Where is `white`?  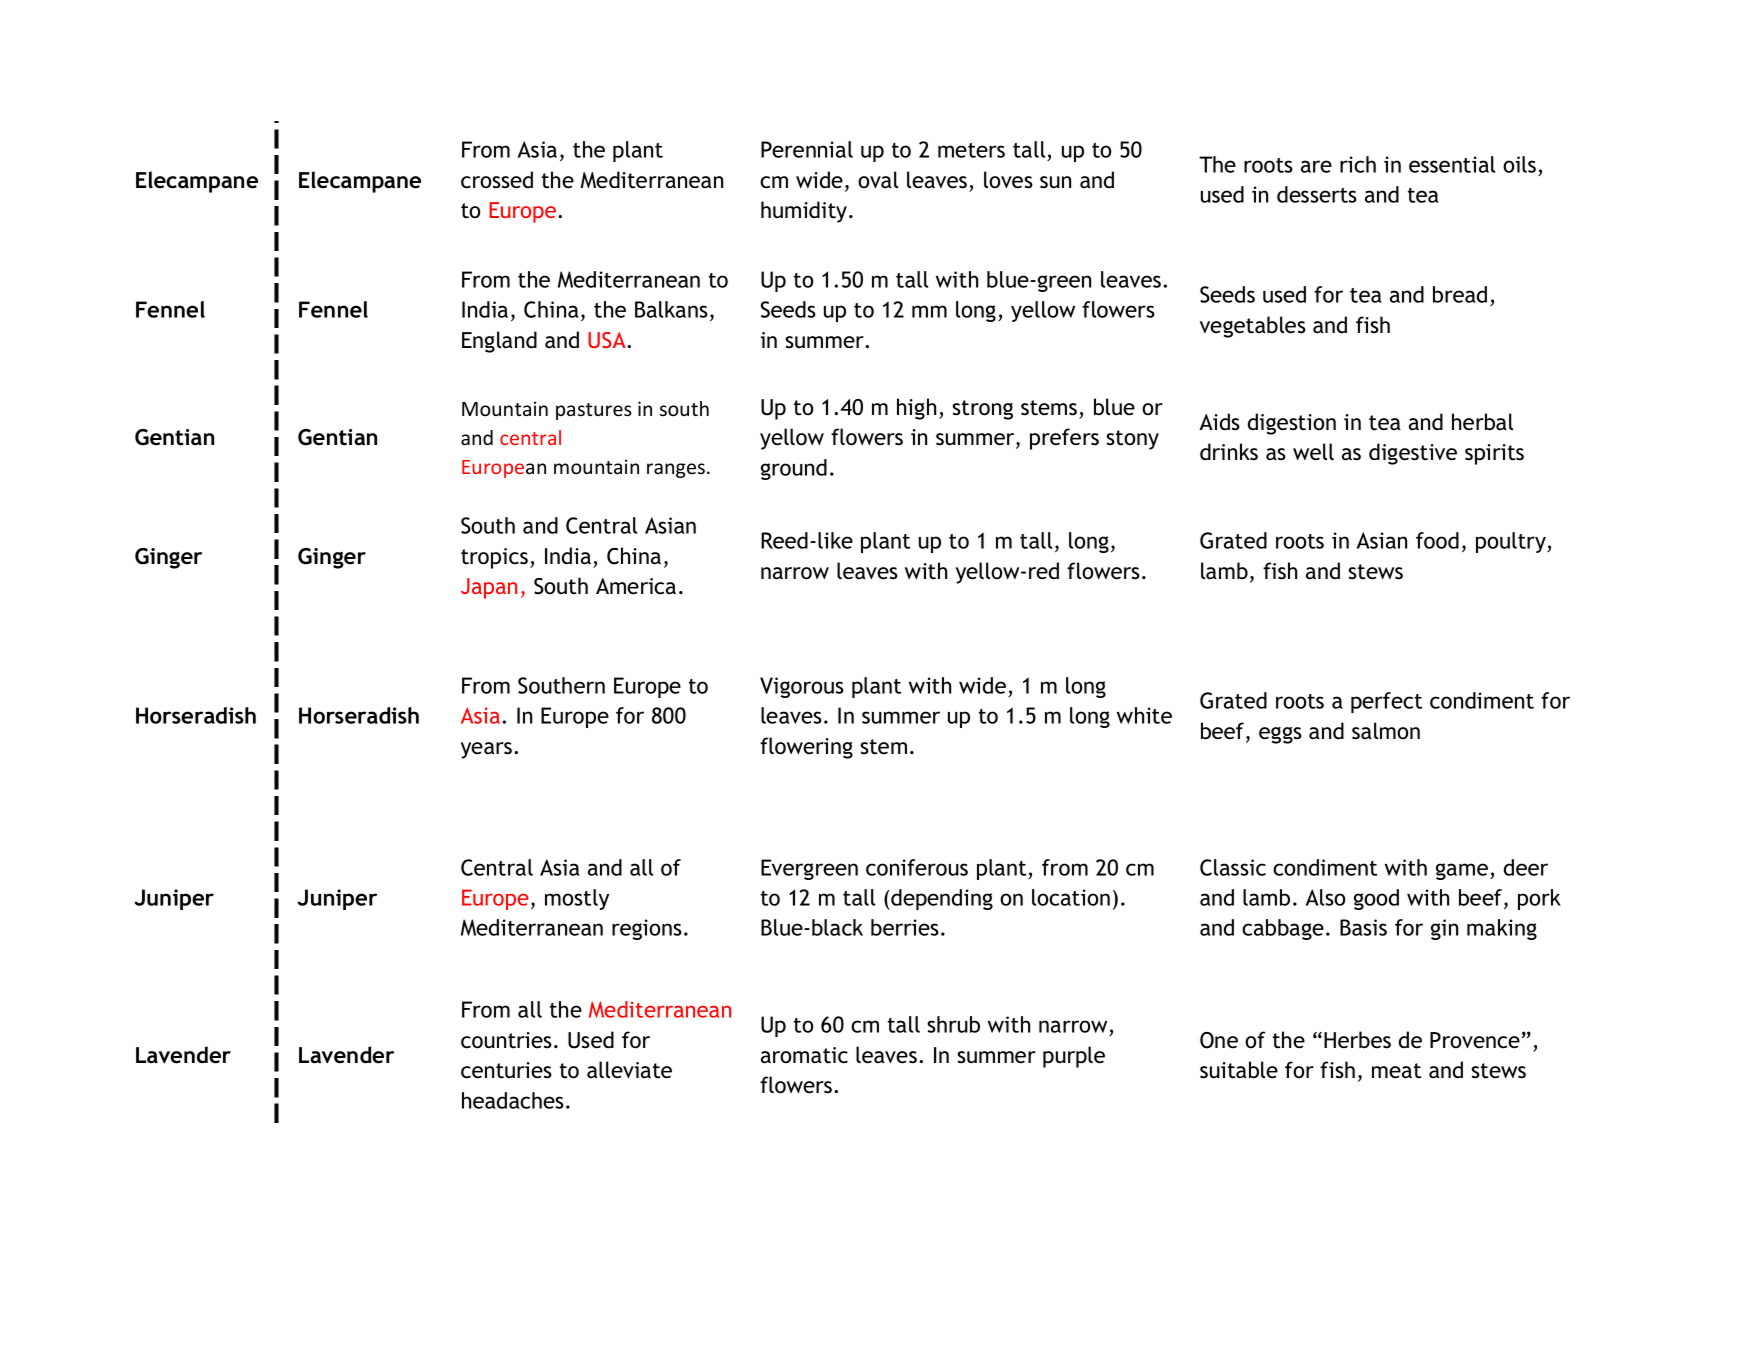
white is located at coordinates (1144, 715).
